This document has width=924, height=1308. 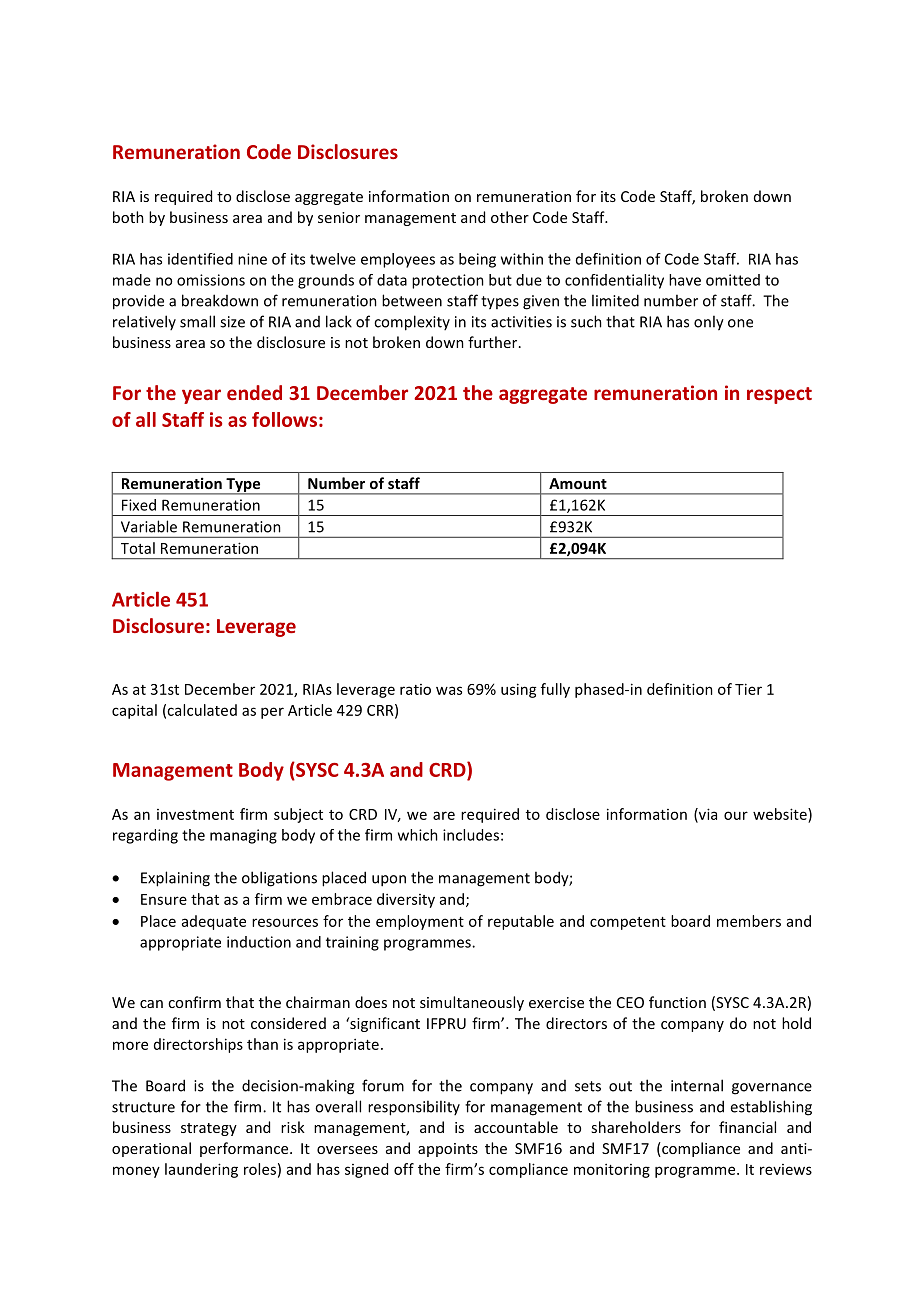 I want to click on have, so click(x=685, y=280).
